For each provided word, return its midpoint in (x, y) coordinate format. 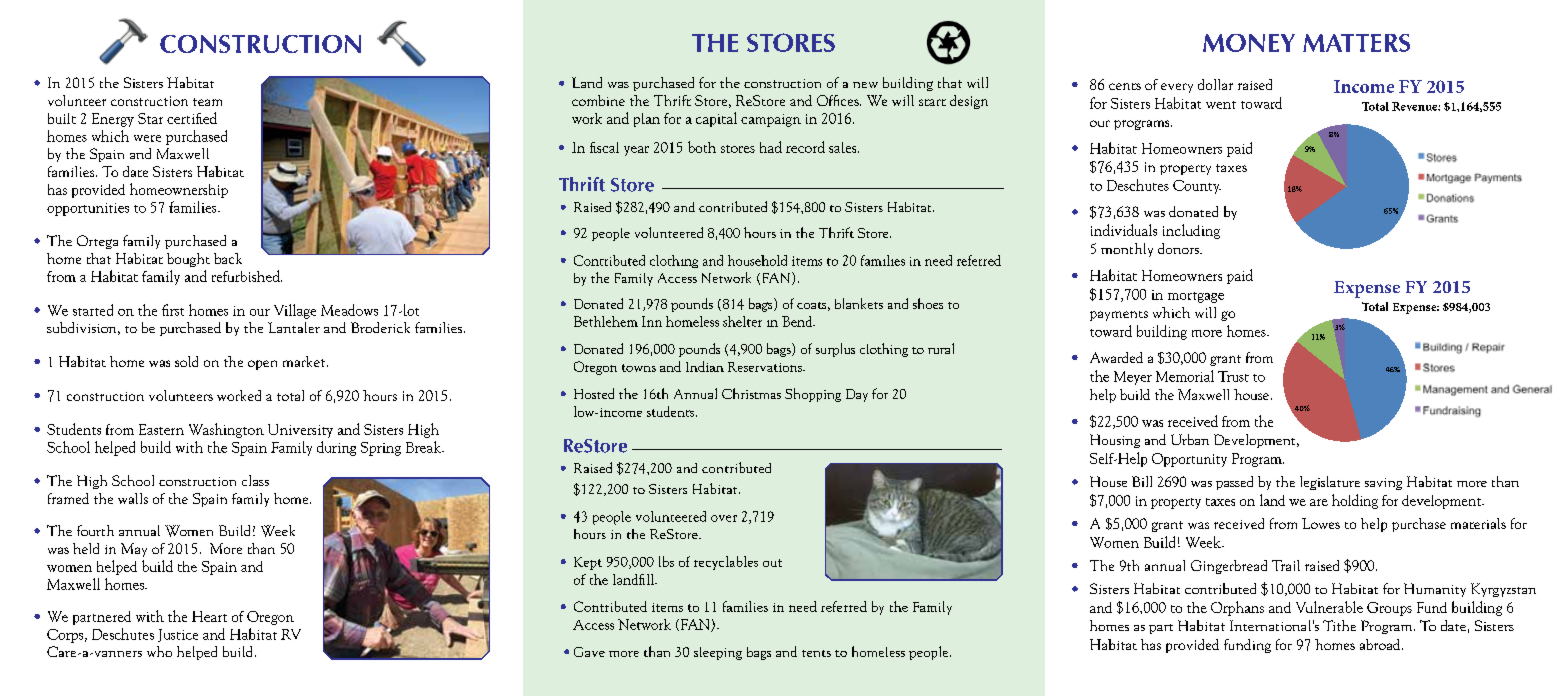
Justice (178, 635)
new (865, 85)
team (207, 102)
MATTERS (1356, 43)
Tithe (1339, 625)
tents (816, 653)
